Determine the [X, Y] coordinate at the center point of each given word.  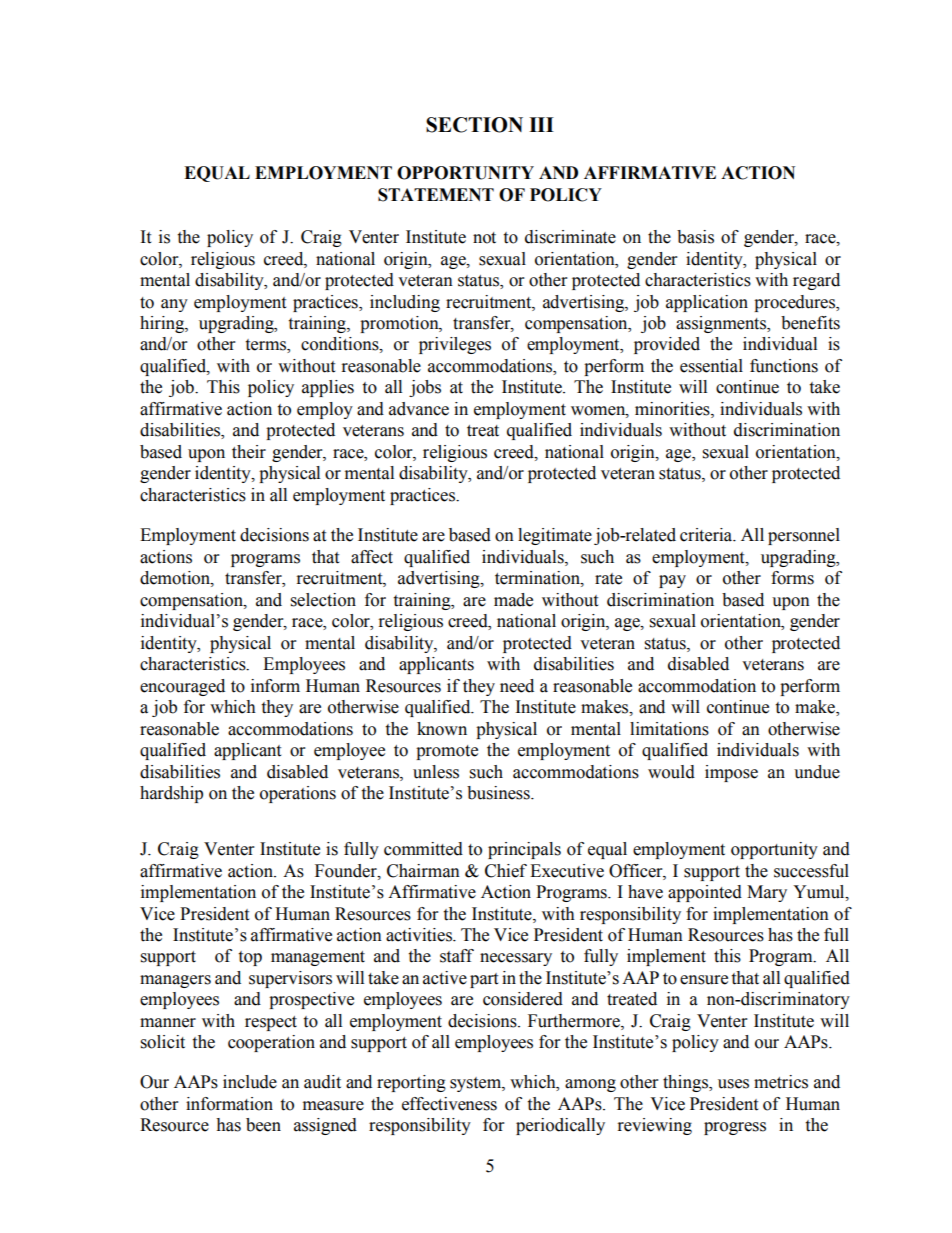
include [250, 1082]
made [513, 600]
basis [695, 237]
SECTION [474, 125]
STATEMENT [436, 195]
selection [323, 600]
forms [792, 578]
